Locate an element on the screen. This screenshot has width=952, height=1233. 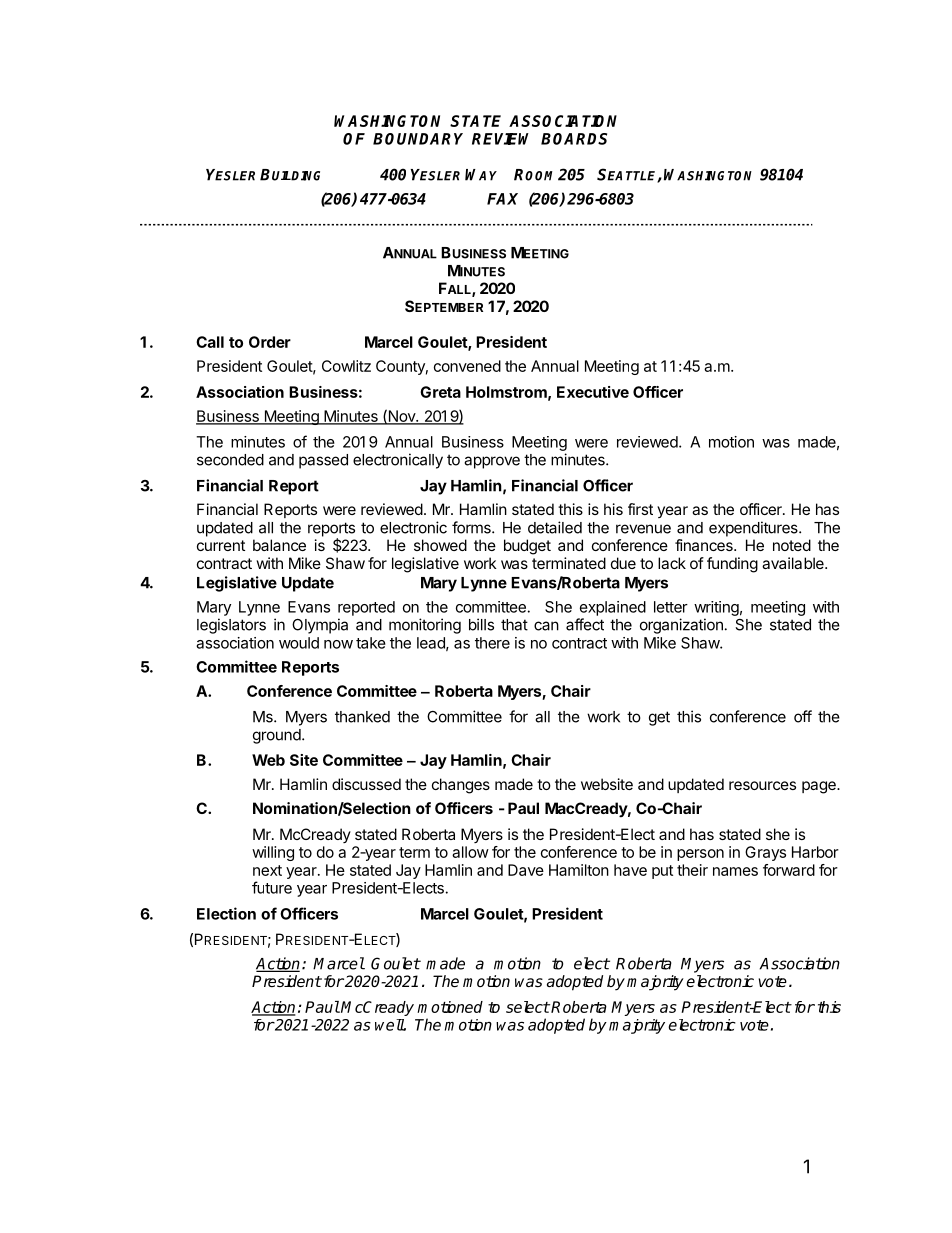
next is located at coordinates (267, 870).
